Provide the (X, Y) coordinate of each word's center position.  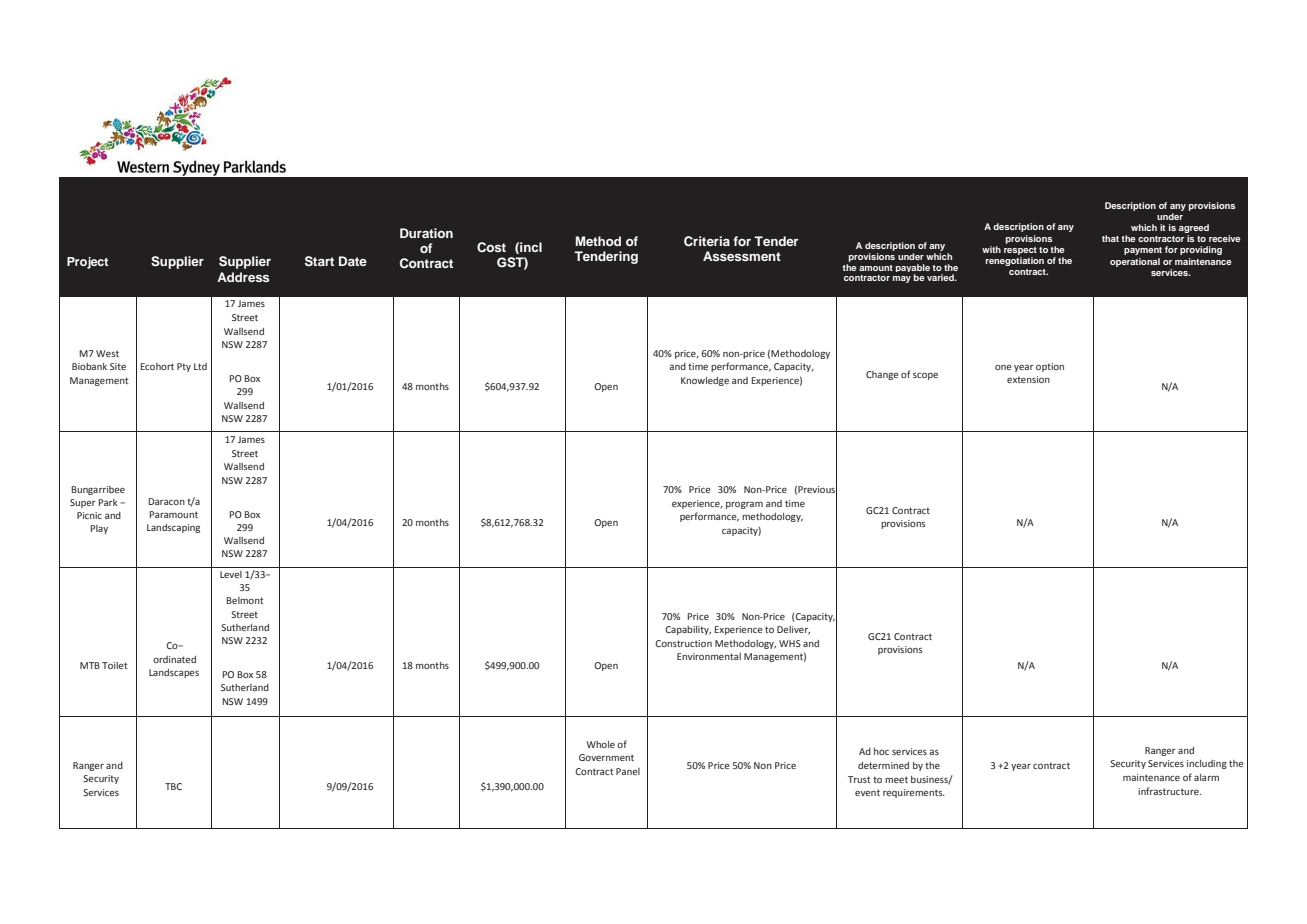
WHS (790, 643)
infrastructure (1169, 791)
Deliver (793, 630)
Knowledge (705, 381)
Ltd (200, 366)
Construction (683, 643)
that (1110, 238)
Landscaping (173, 528)
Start (319, 261)
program (744, 505)
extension (1028, 379)
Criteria (707, 241)
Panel (628, 771)
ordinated (174, 659)
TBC (173, 786)
